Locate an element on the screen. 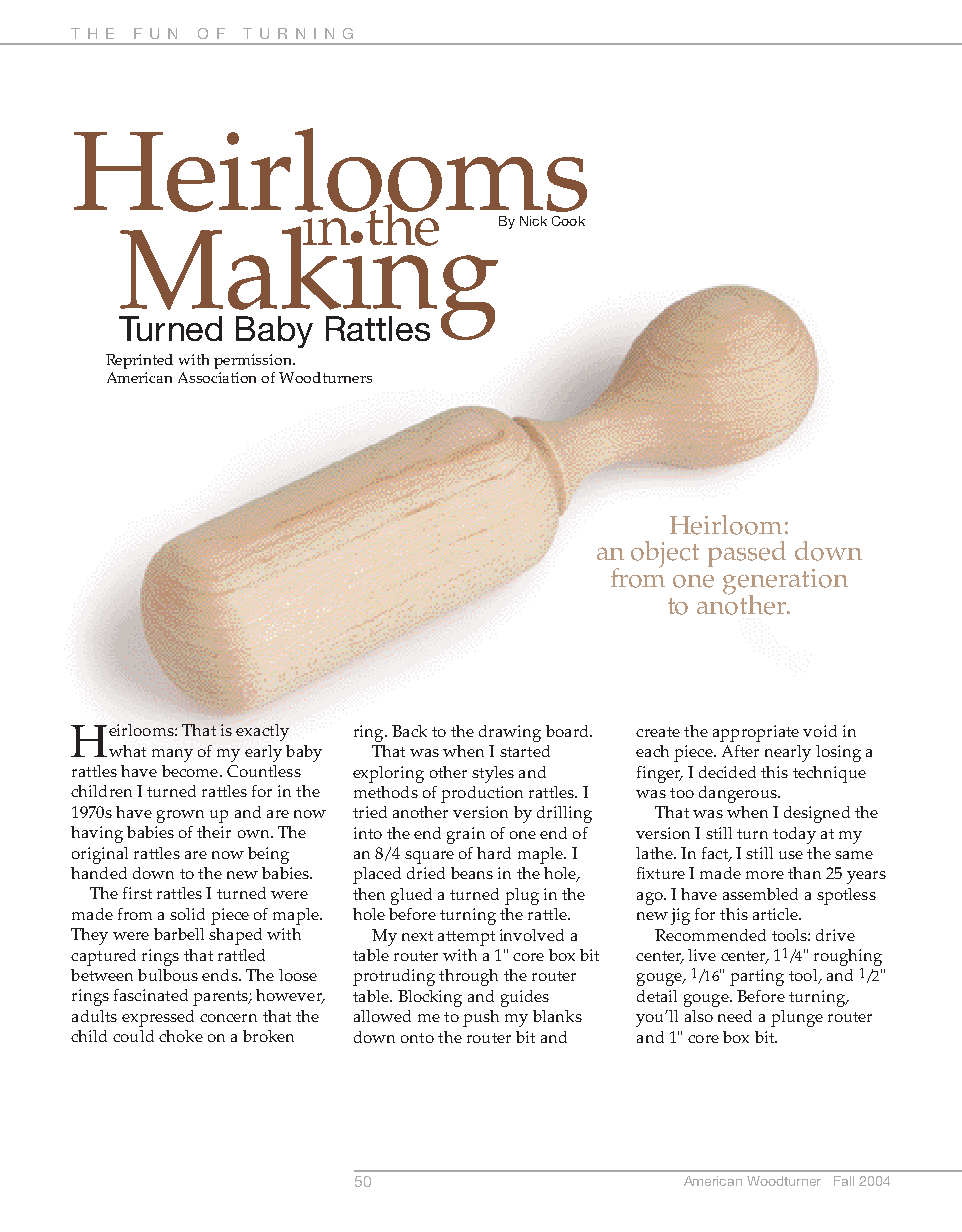 The width and height of the screenshot is (962, 1232). Cook is located at coordinates (568, 221).
